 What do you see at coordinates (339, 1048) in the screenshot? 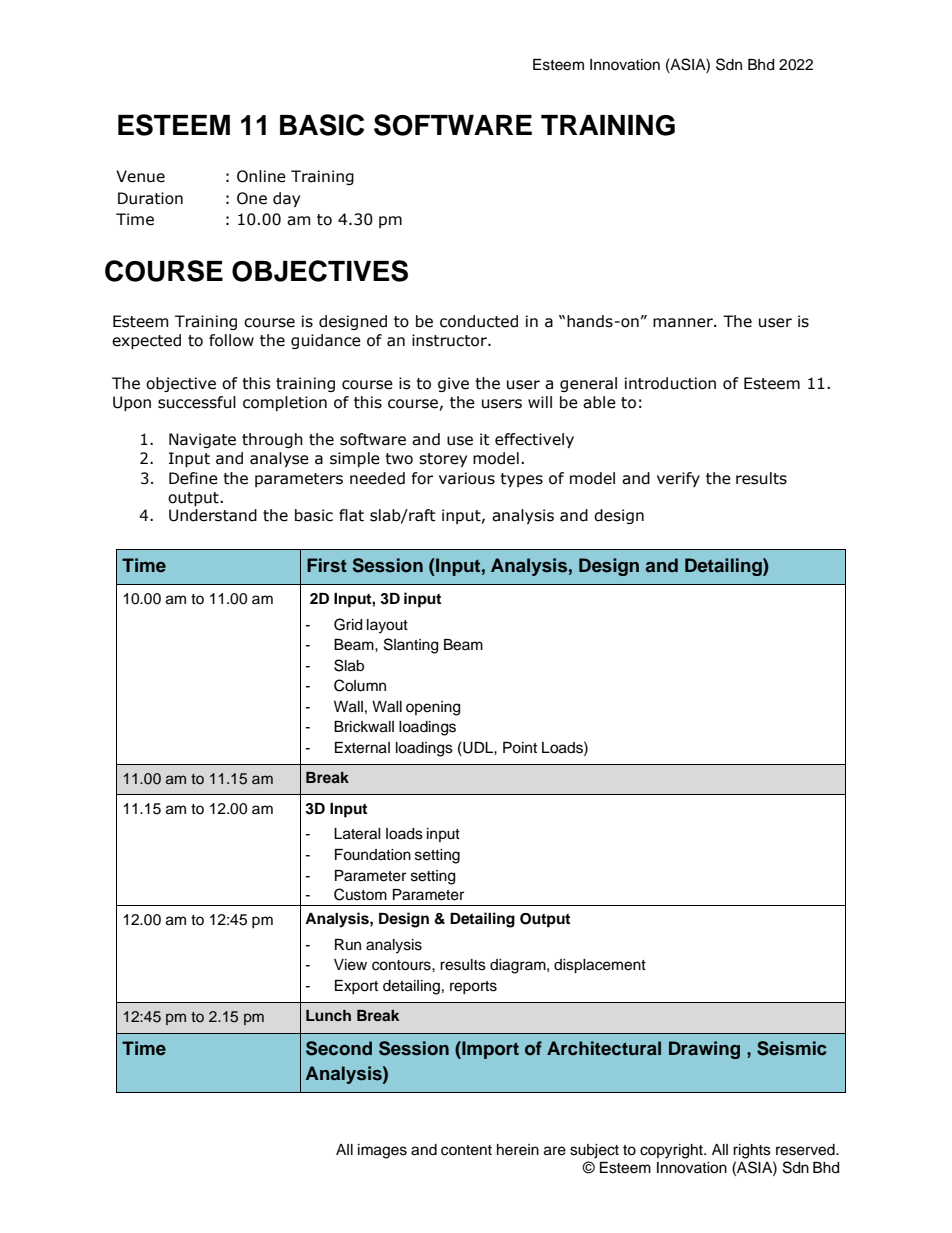
I see `Second` at bounding box center [339, 1048].
